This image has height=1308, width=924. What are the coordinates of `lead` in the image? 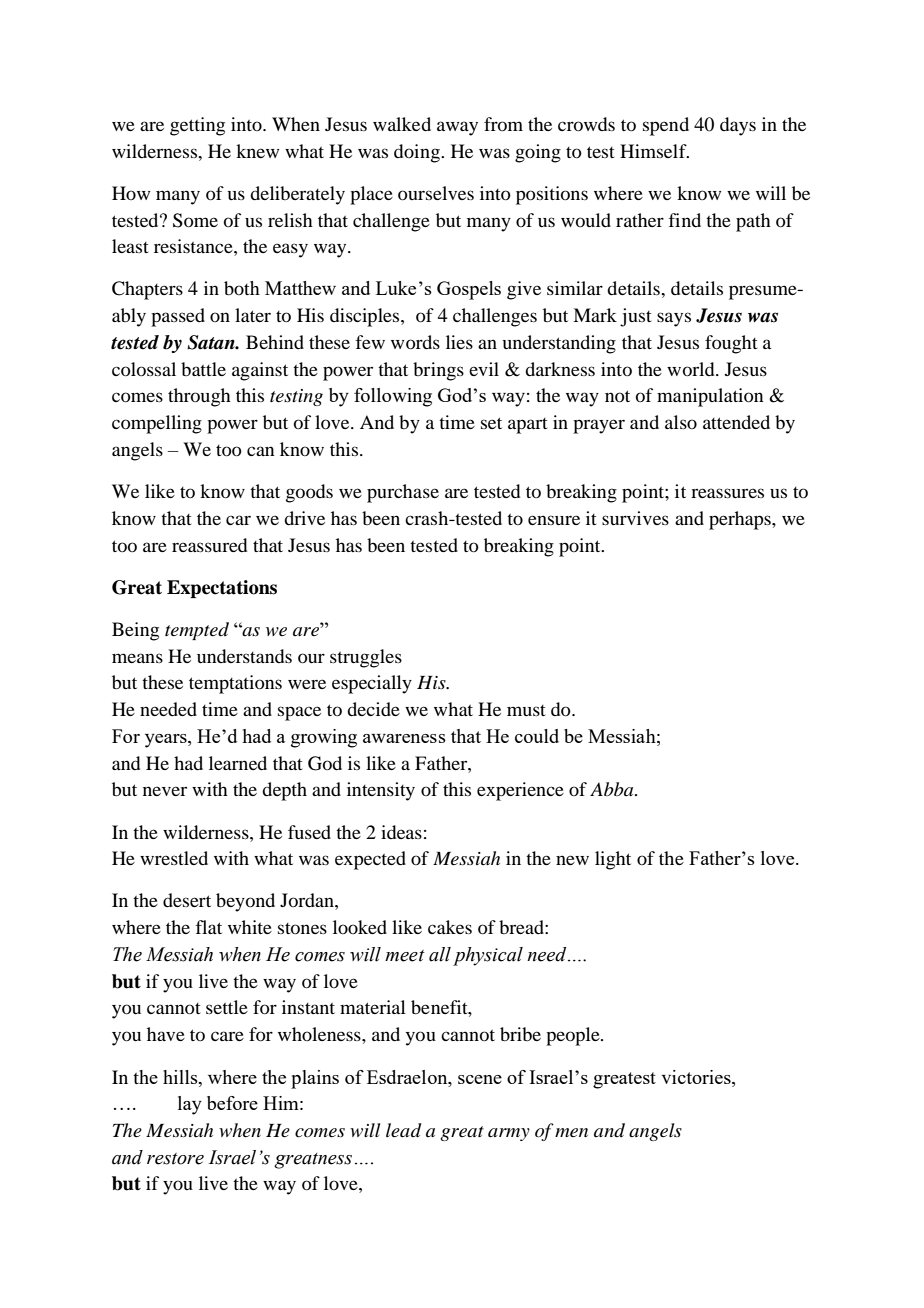 It's located at (404, 1130).
